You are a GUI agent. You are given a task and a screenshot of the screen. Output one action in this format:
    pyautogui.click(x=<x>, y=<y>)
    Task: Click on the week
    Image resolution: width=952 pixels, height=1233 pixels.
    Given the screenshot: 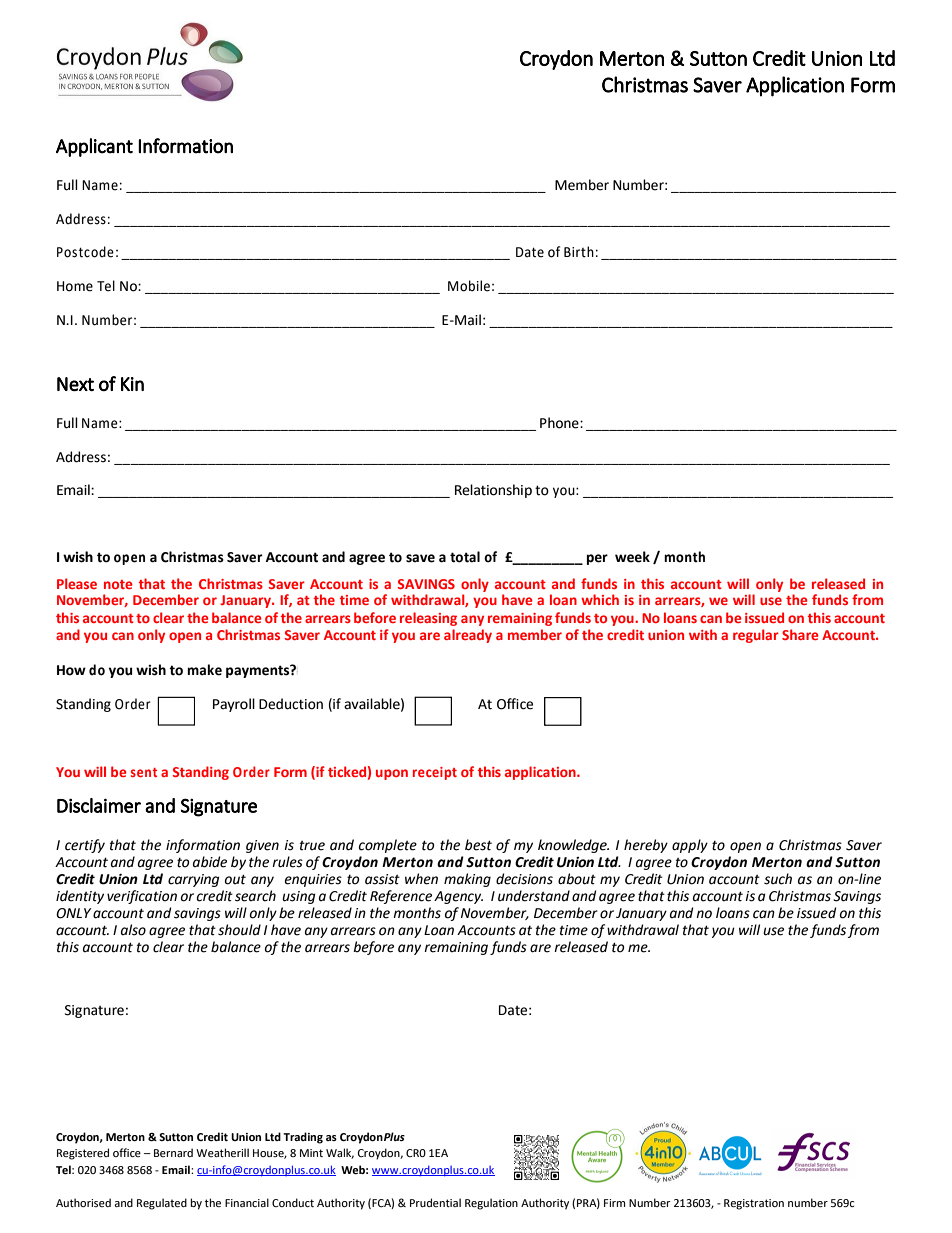 What is the action you would take?
    pyautogui.click(x=632, y=557)
